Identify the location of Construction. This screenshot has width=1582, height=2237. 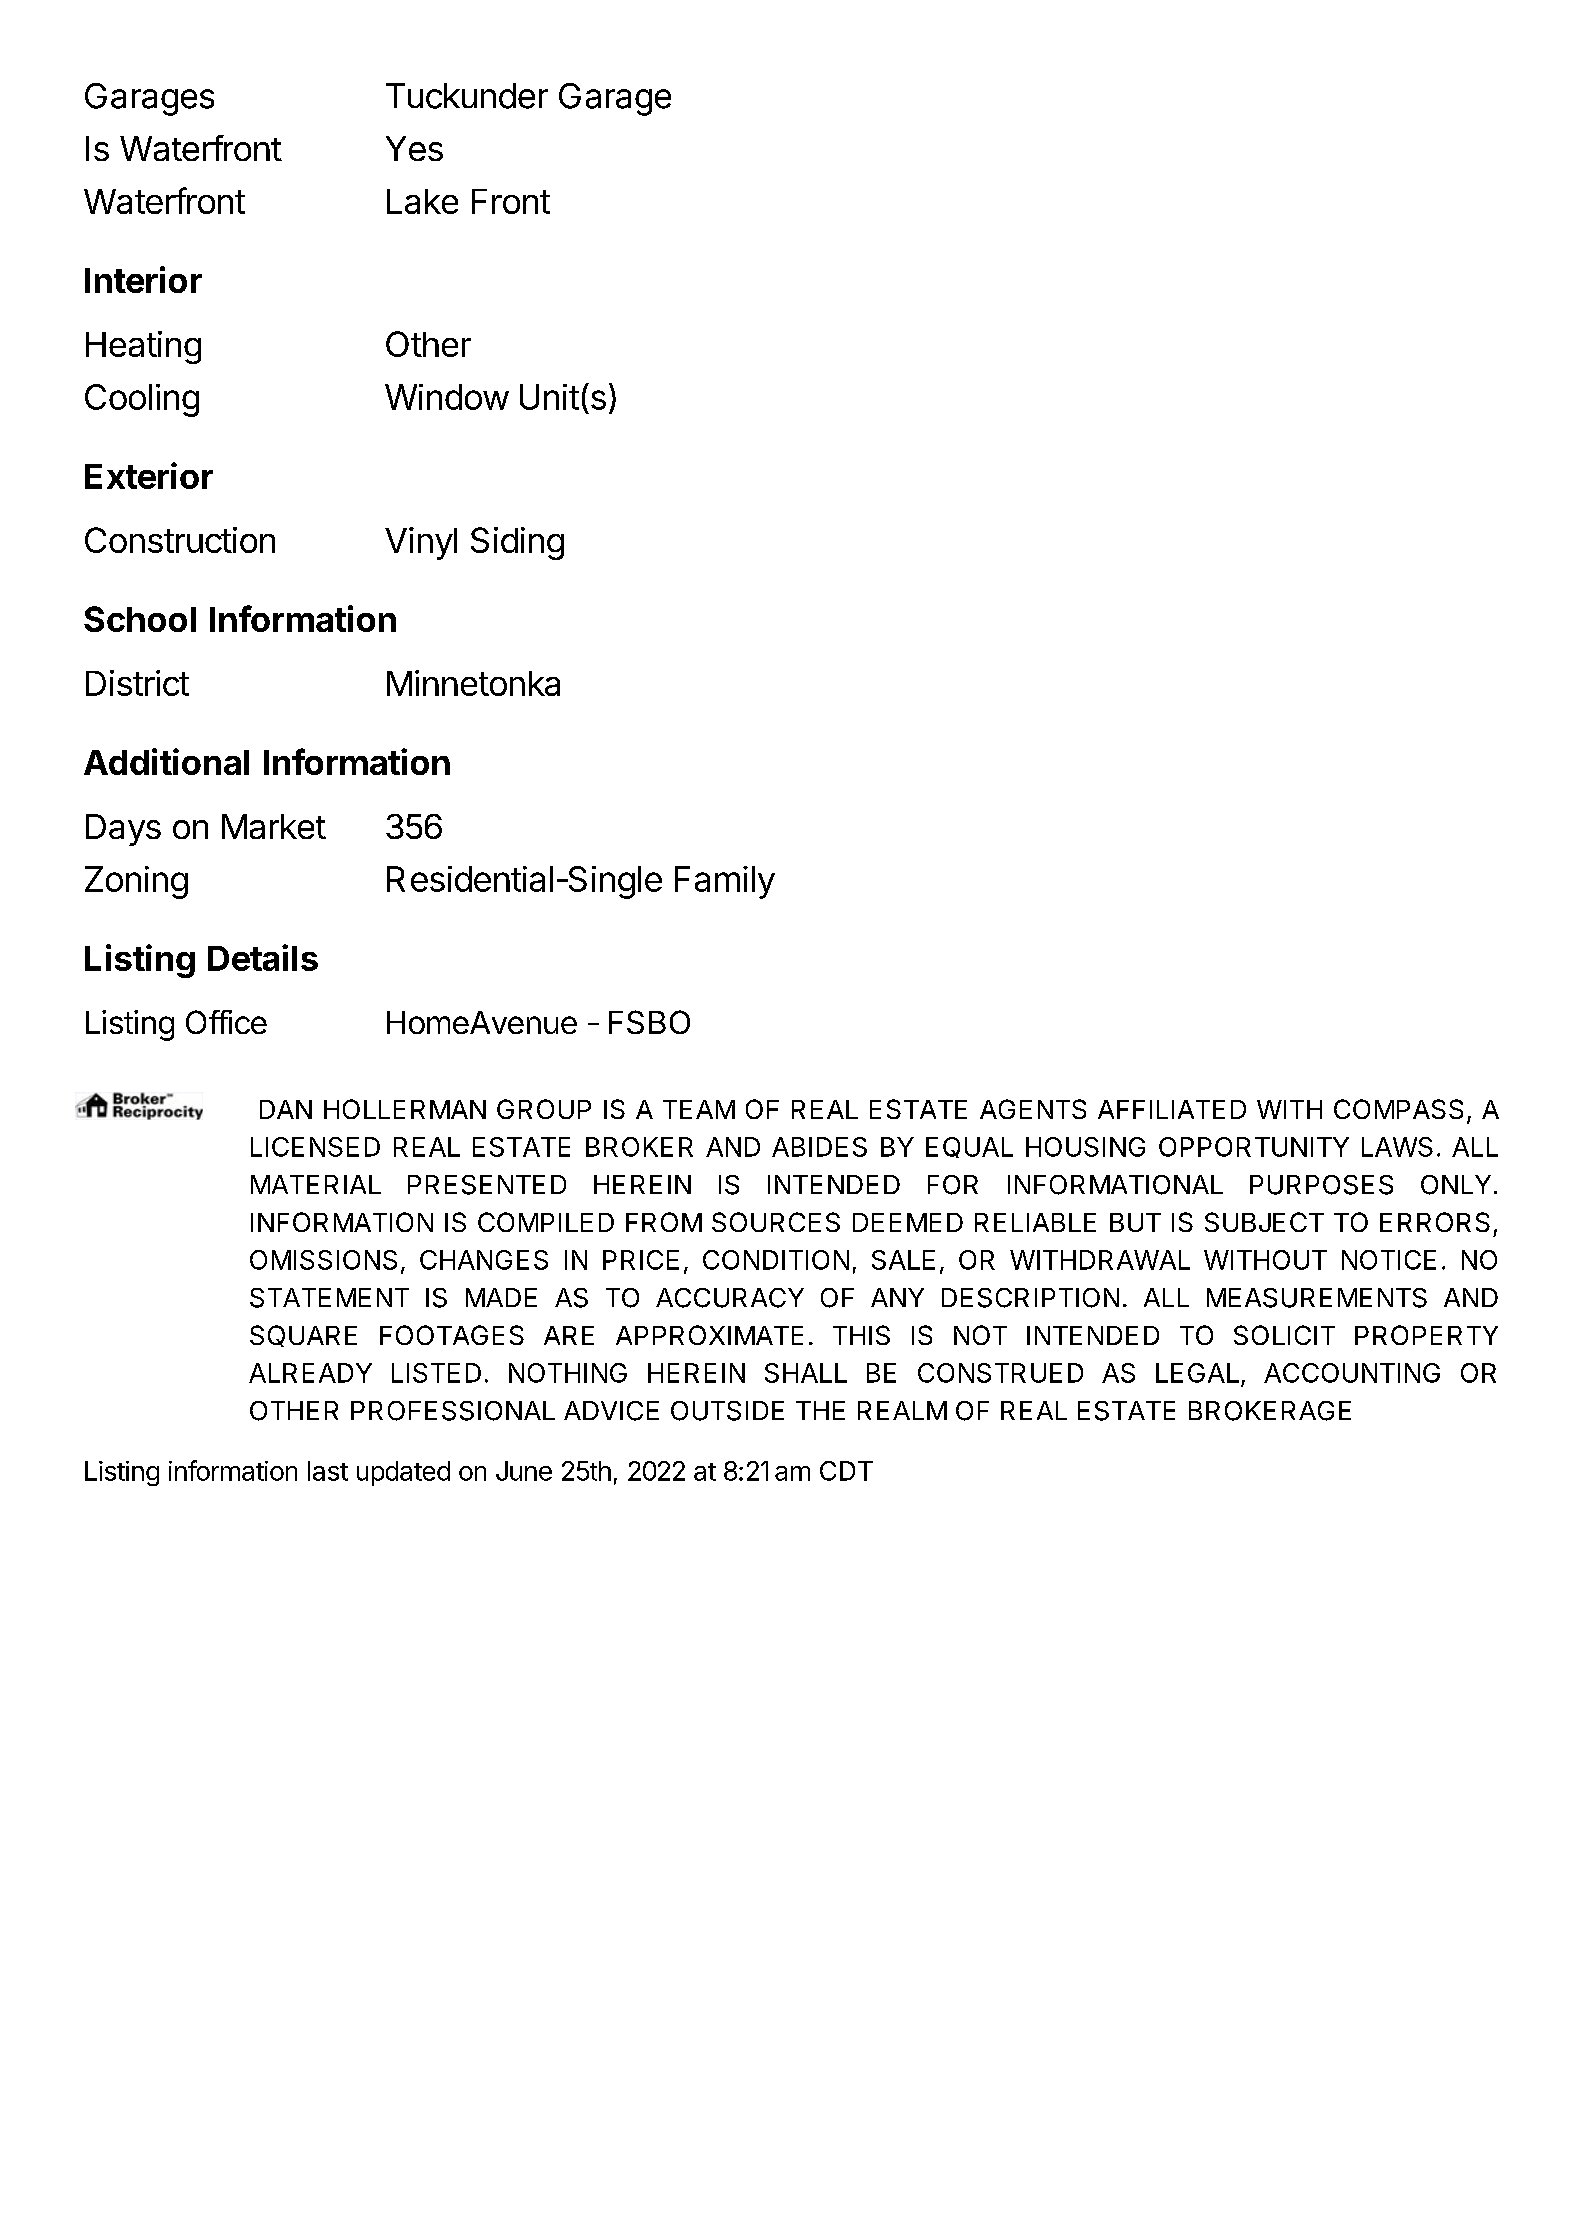
(180, 540).
